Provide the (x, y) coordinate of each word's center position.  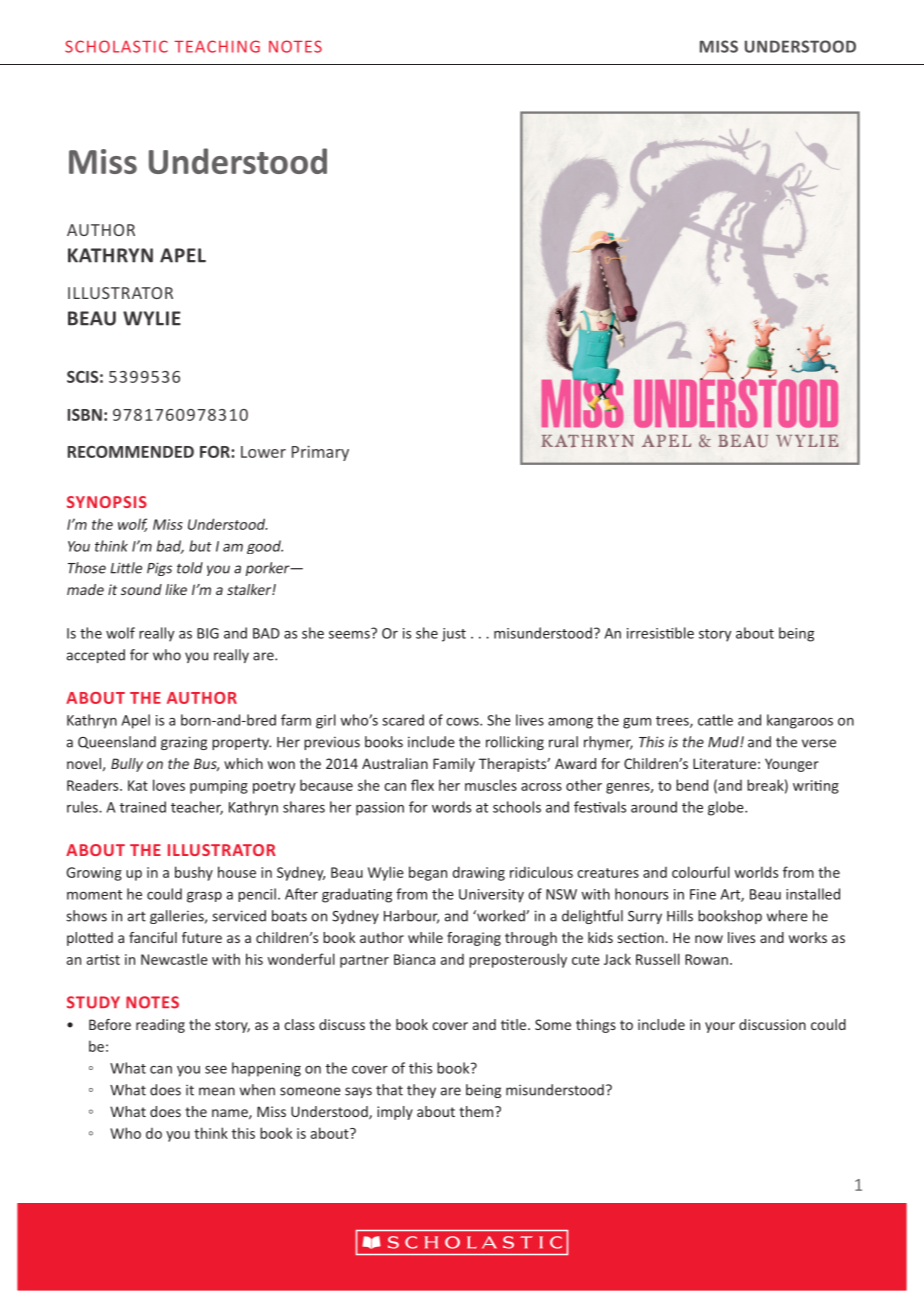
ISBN (85, 415)
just (454, 635)
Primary (320, 453)
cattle (715, 720)
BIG (208, 633)
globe (727, 808)
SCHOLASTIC (116, 46)
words (451, 807)
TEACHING (217, 46)
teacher (197, 808)
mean (217, 1091)
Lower (263, 452)
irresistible (660, 633)
